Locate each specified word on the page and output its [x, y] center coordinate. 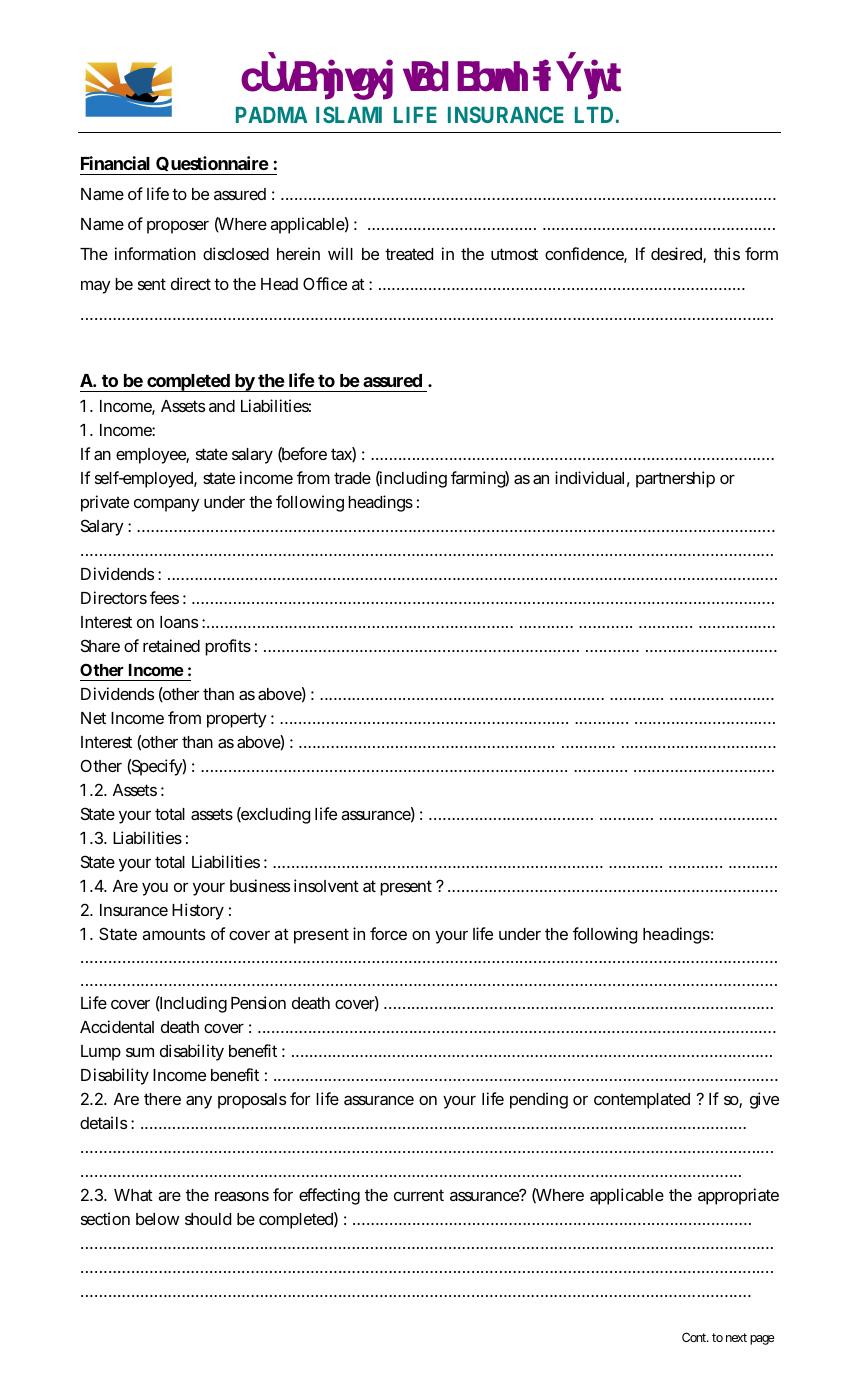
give [764, 1100]
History [198, 911]
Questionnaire [212, 163]
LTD [594, 115]
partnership [675, 479]
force [388, 933]
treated [409, 254]
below [157, 1219]
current [419, 1195]
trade [352, 478]
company [167, 505]
